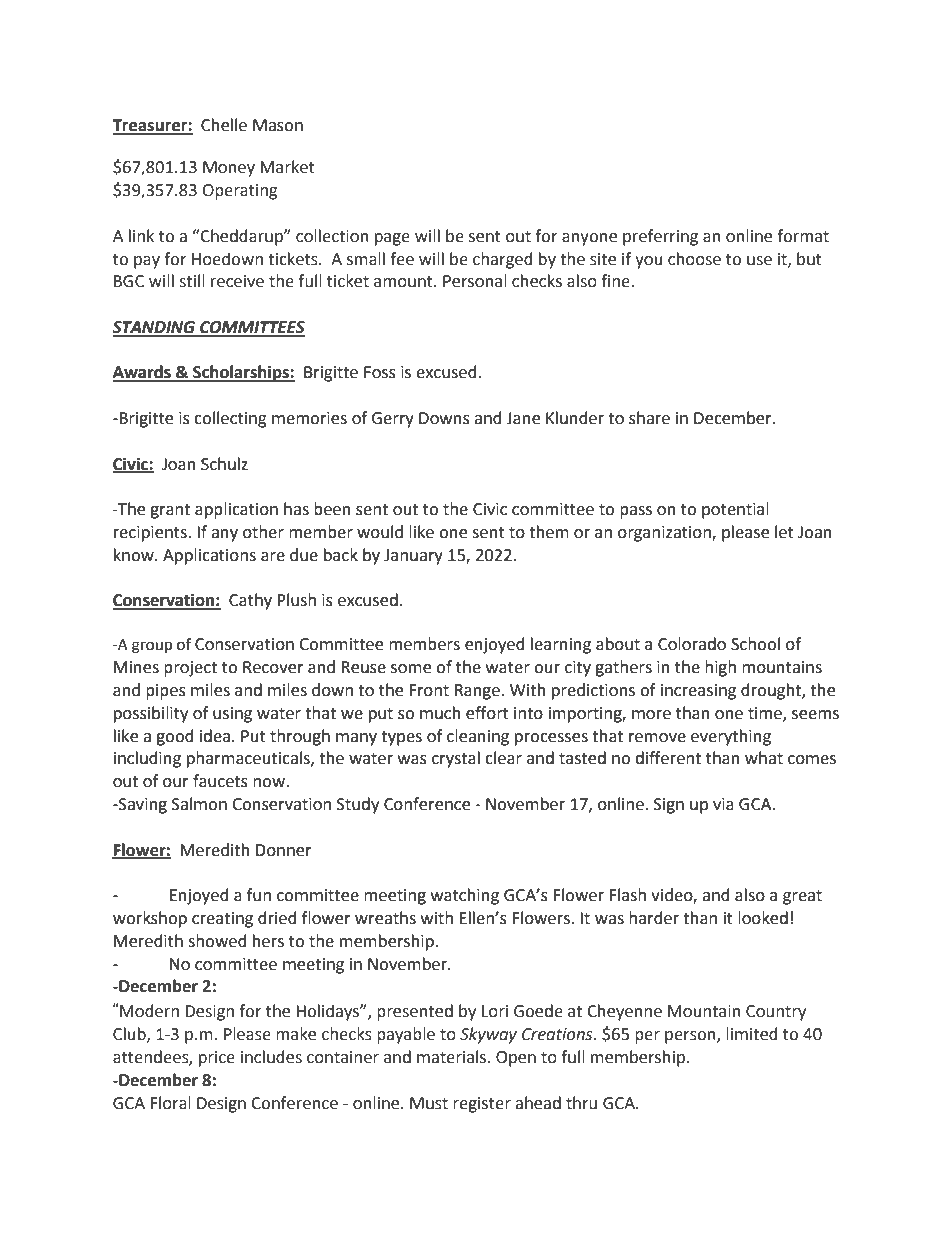 Image resolution: width=952 pixels, height=1233 pixels. Describe the element at coordinates (217, 1059) in the screenshot. I see `price` at that location.
